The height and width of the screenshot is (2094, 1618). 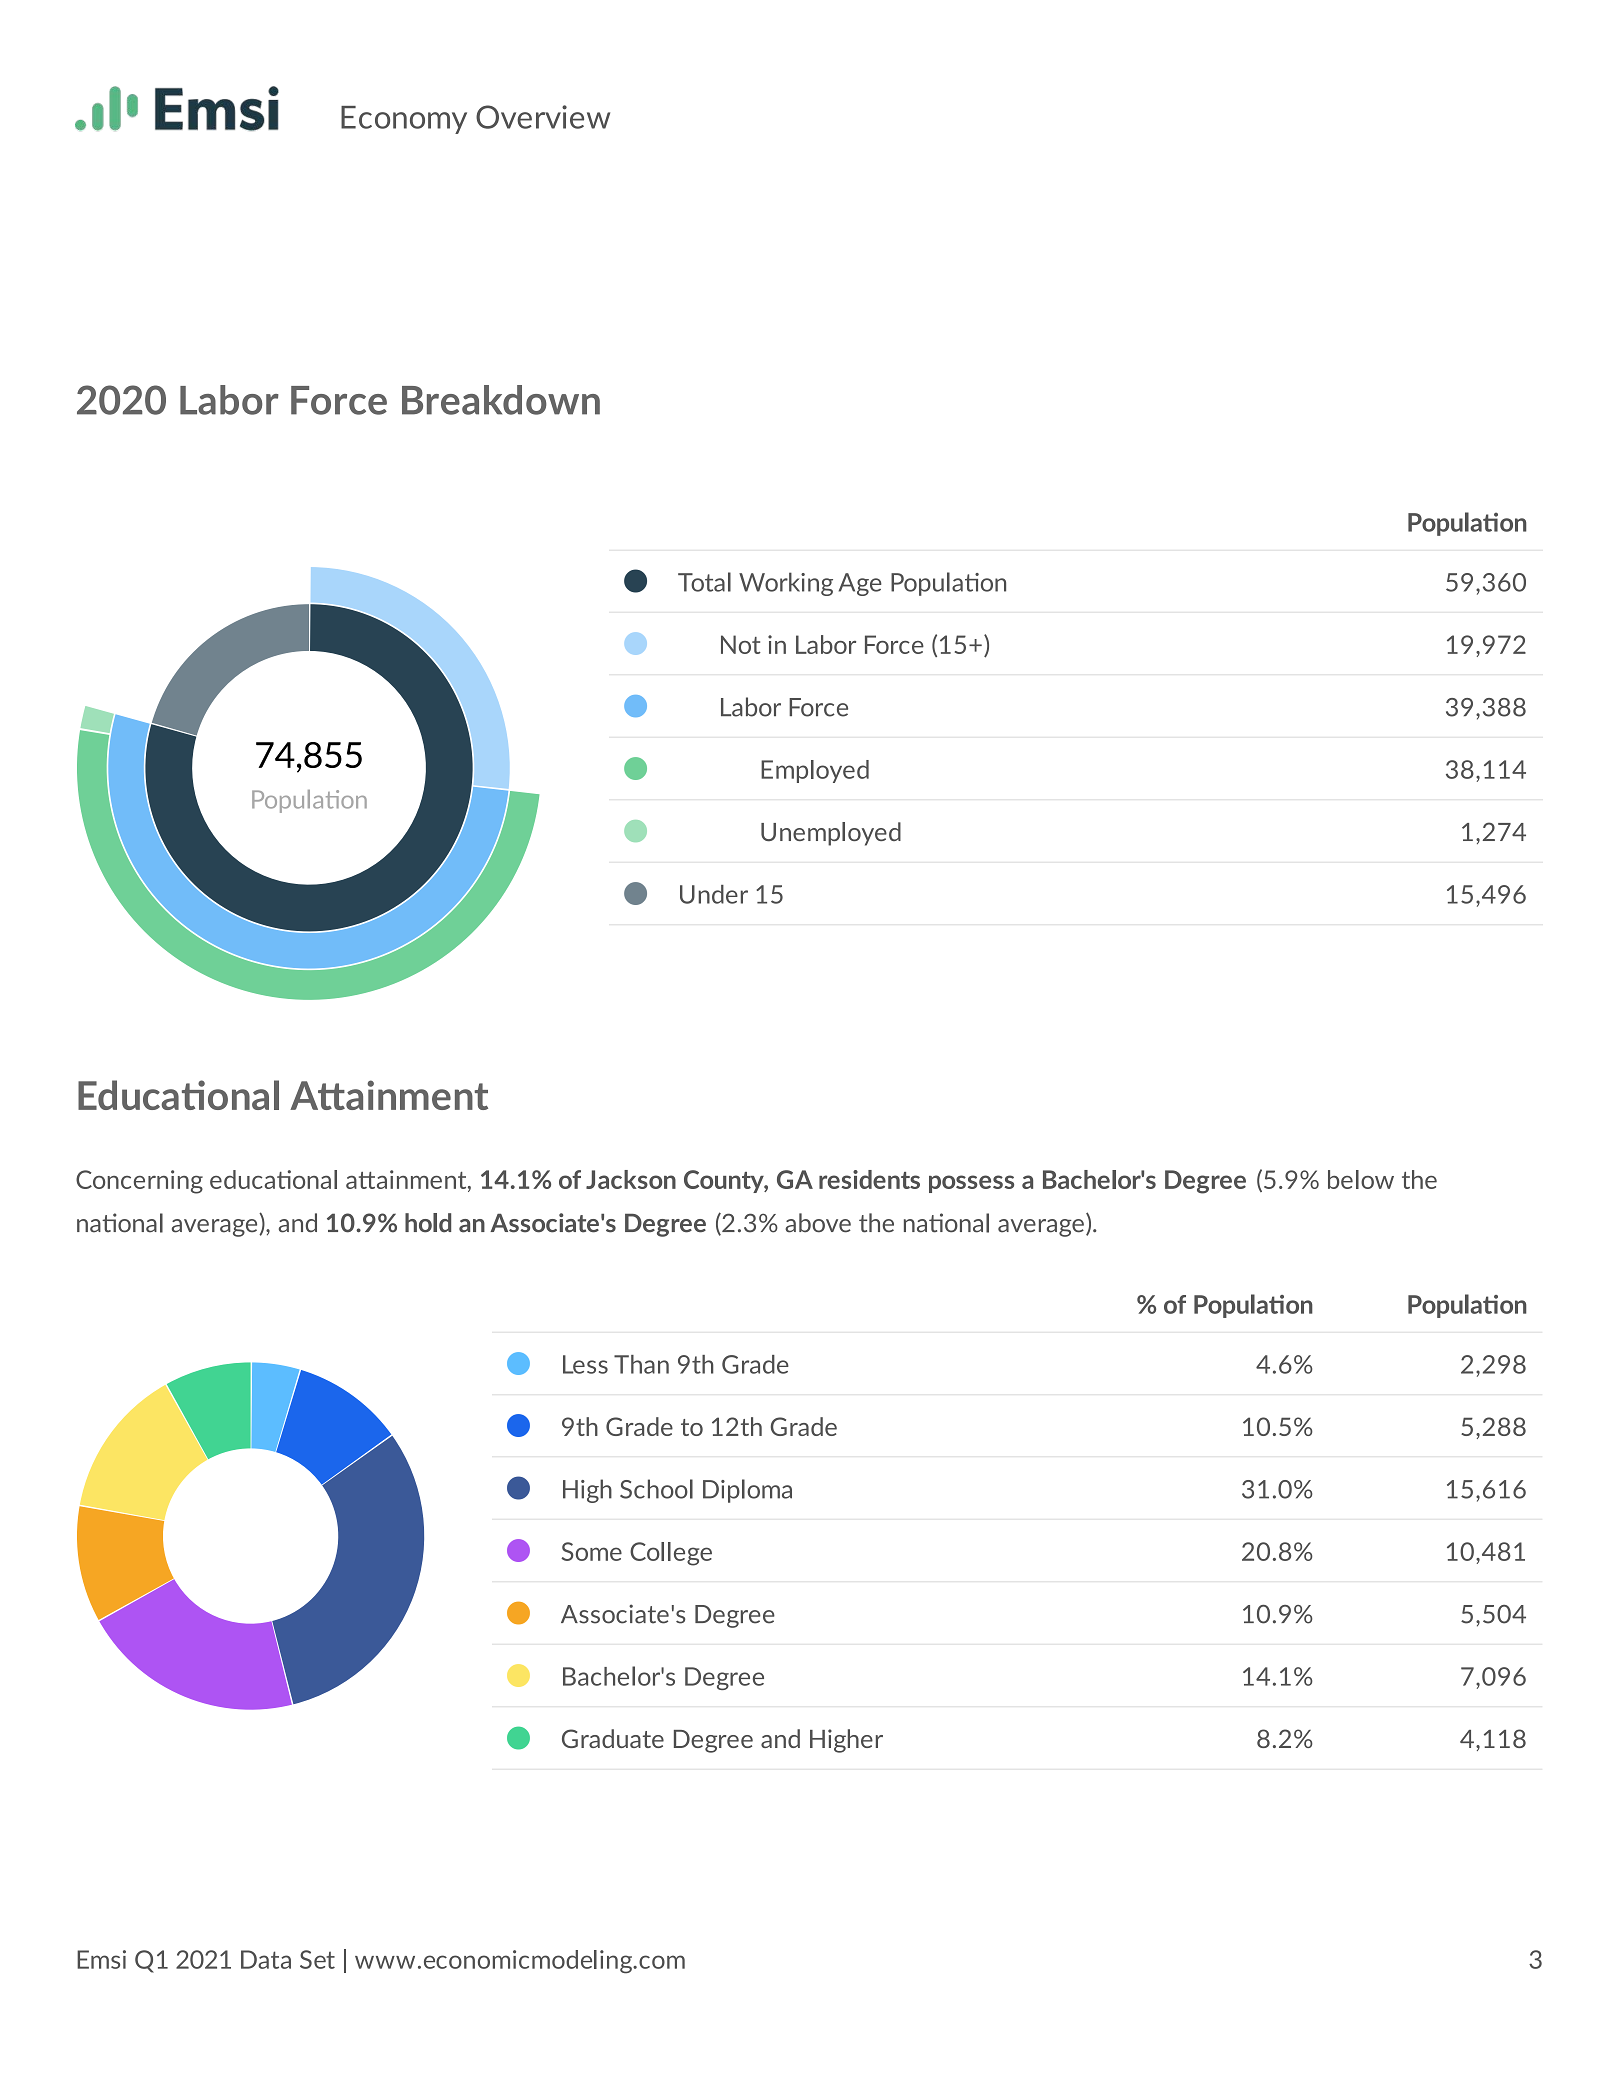 What do you see at coordinates (671, 1554) in the screenshot?
I see `College` at bounding box center [671, 1554].
